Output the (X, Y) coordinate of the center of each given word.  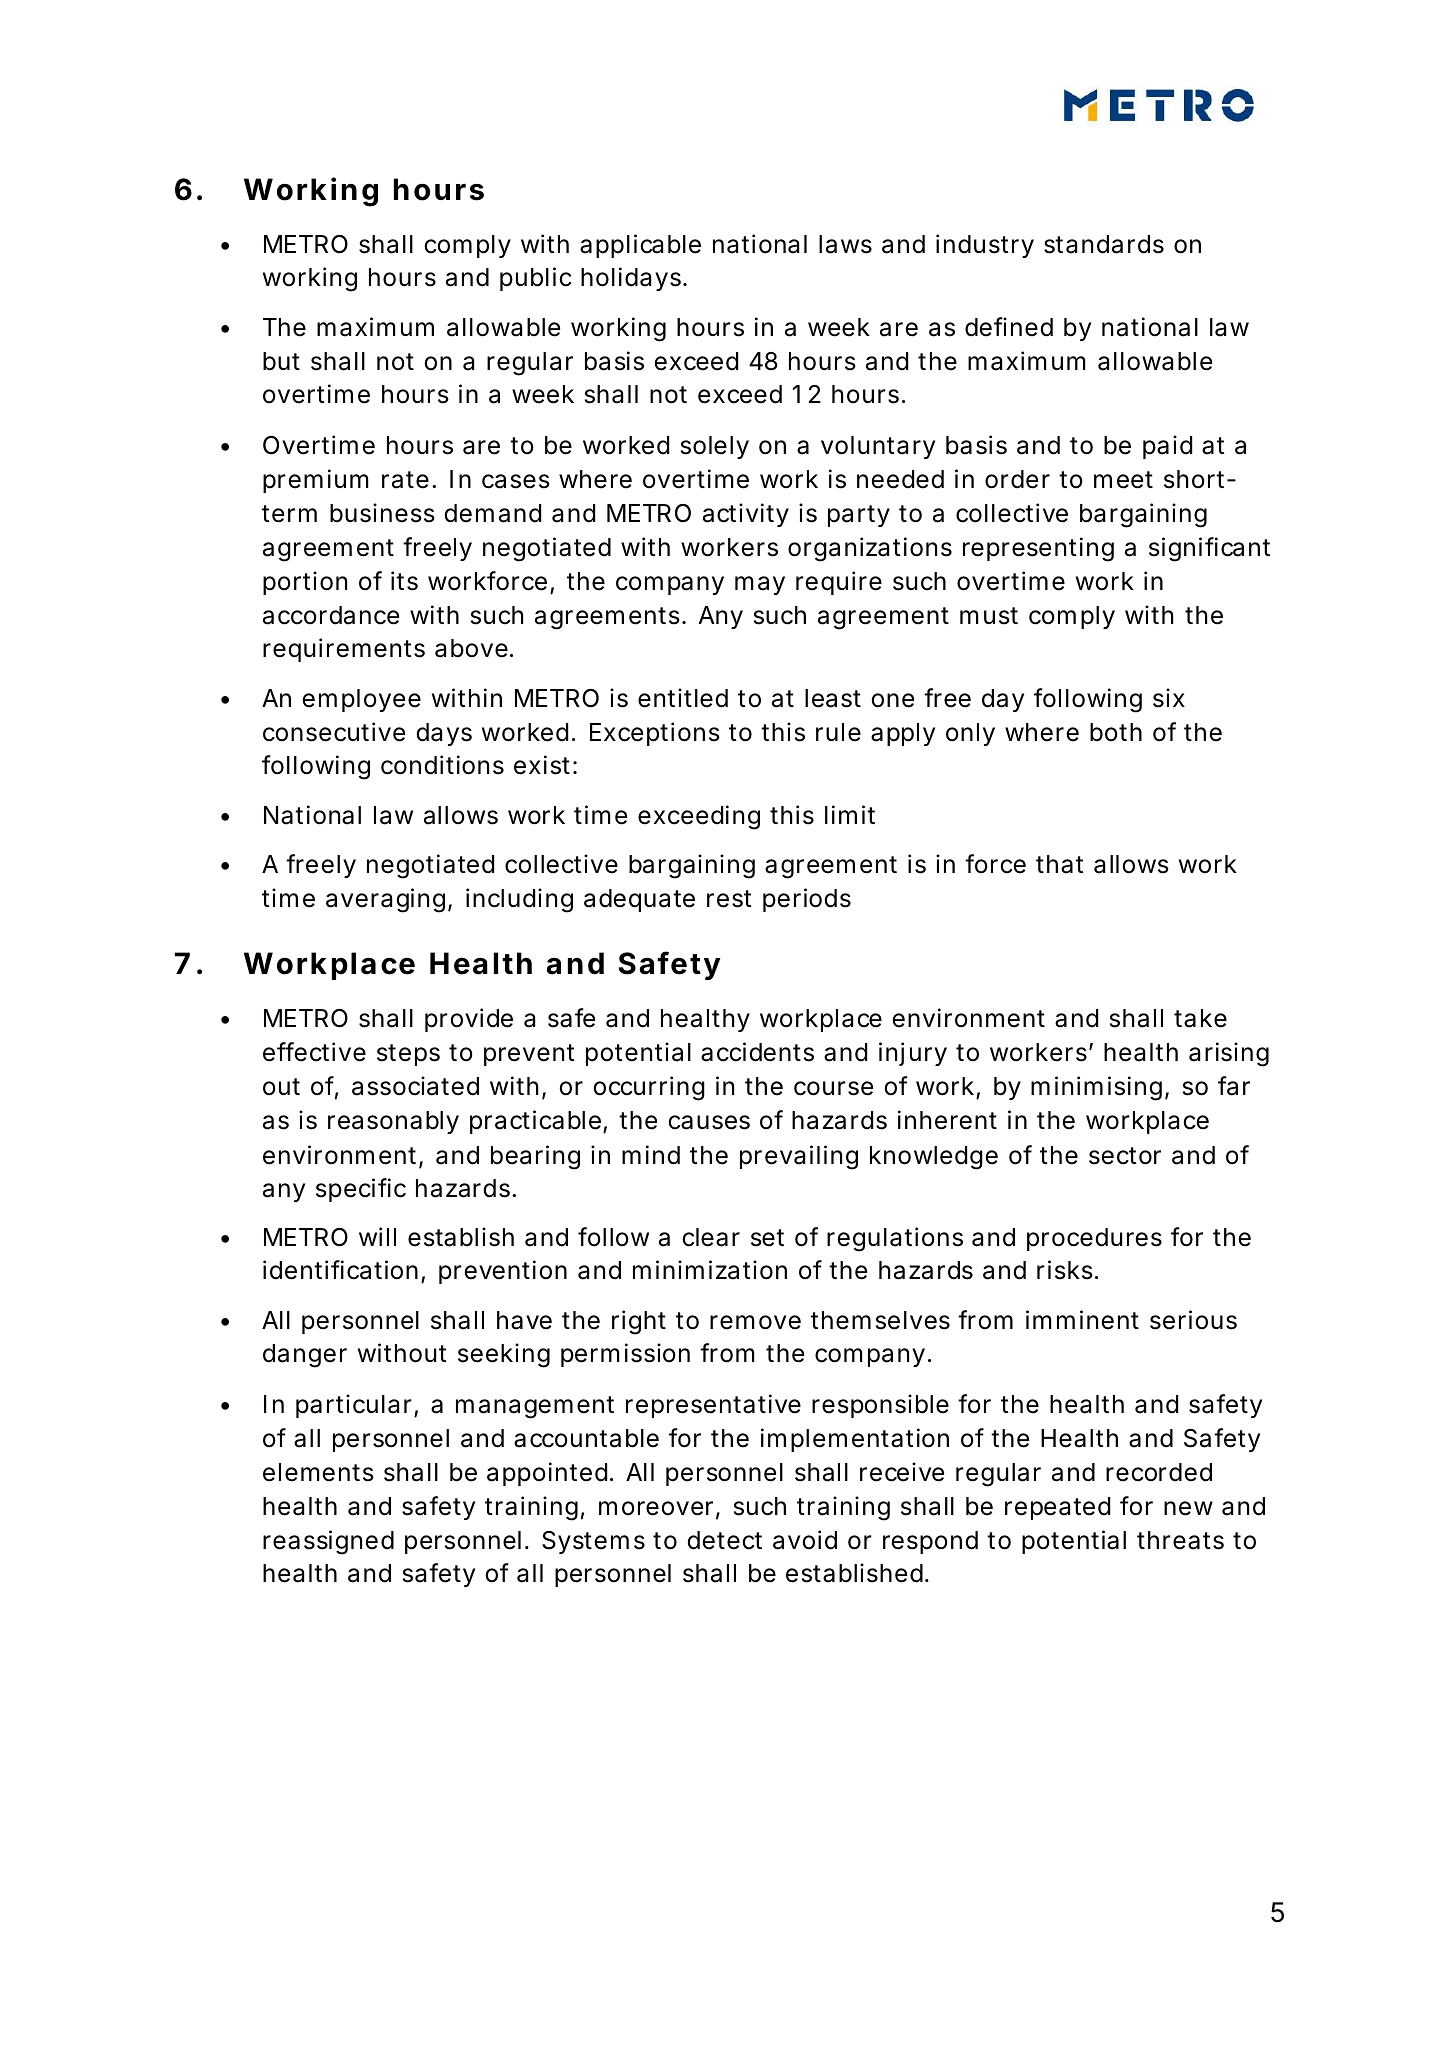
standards (1104, 244)
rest (729, 899)
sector (1125, 1156)
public (535, 279)
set (767, 1238)
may (760, 585)
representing (1038, 549)
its (404, 581)
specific (361, 1190)
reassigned (328, 1542)
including (519, 900)
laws (845, 244)
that (1060, 864)
